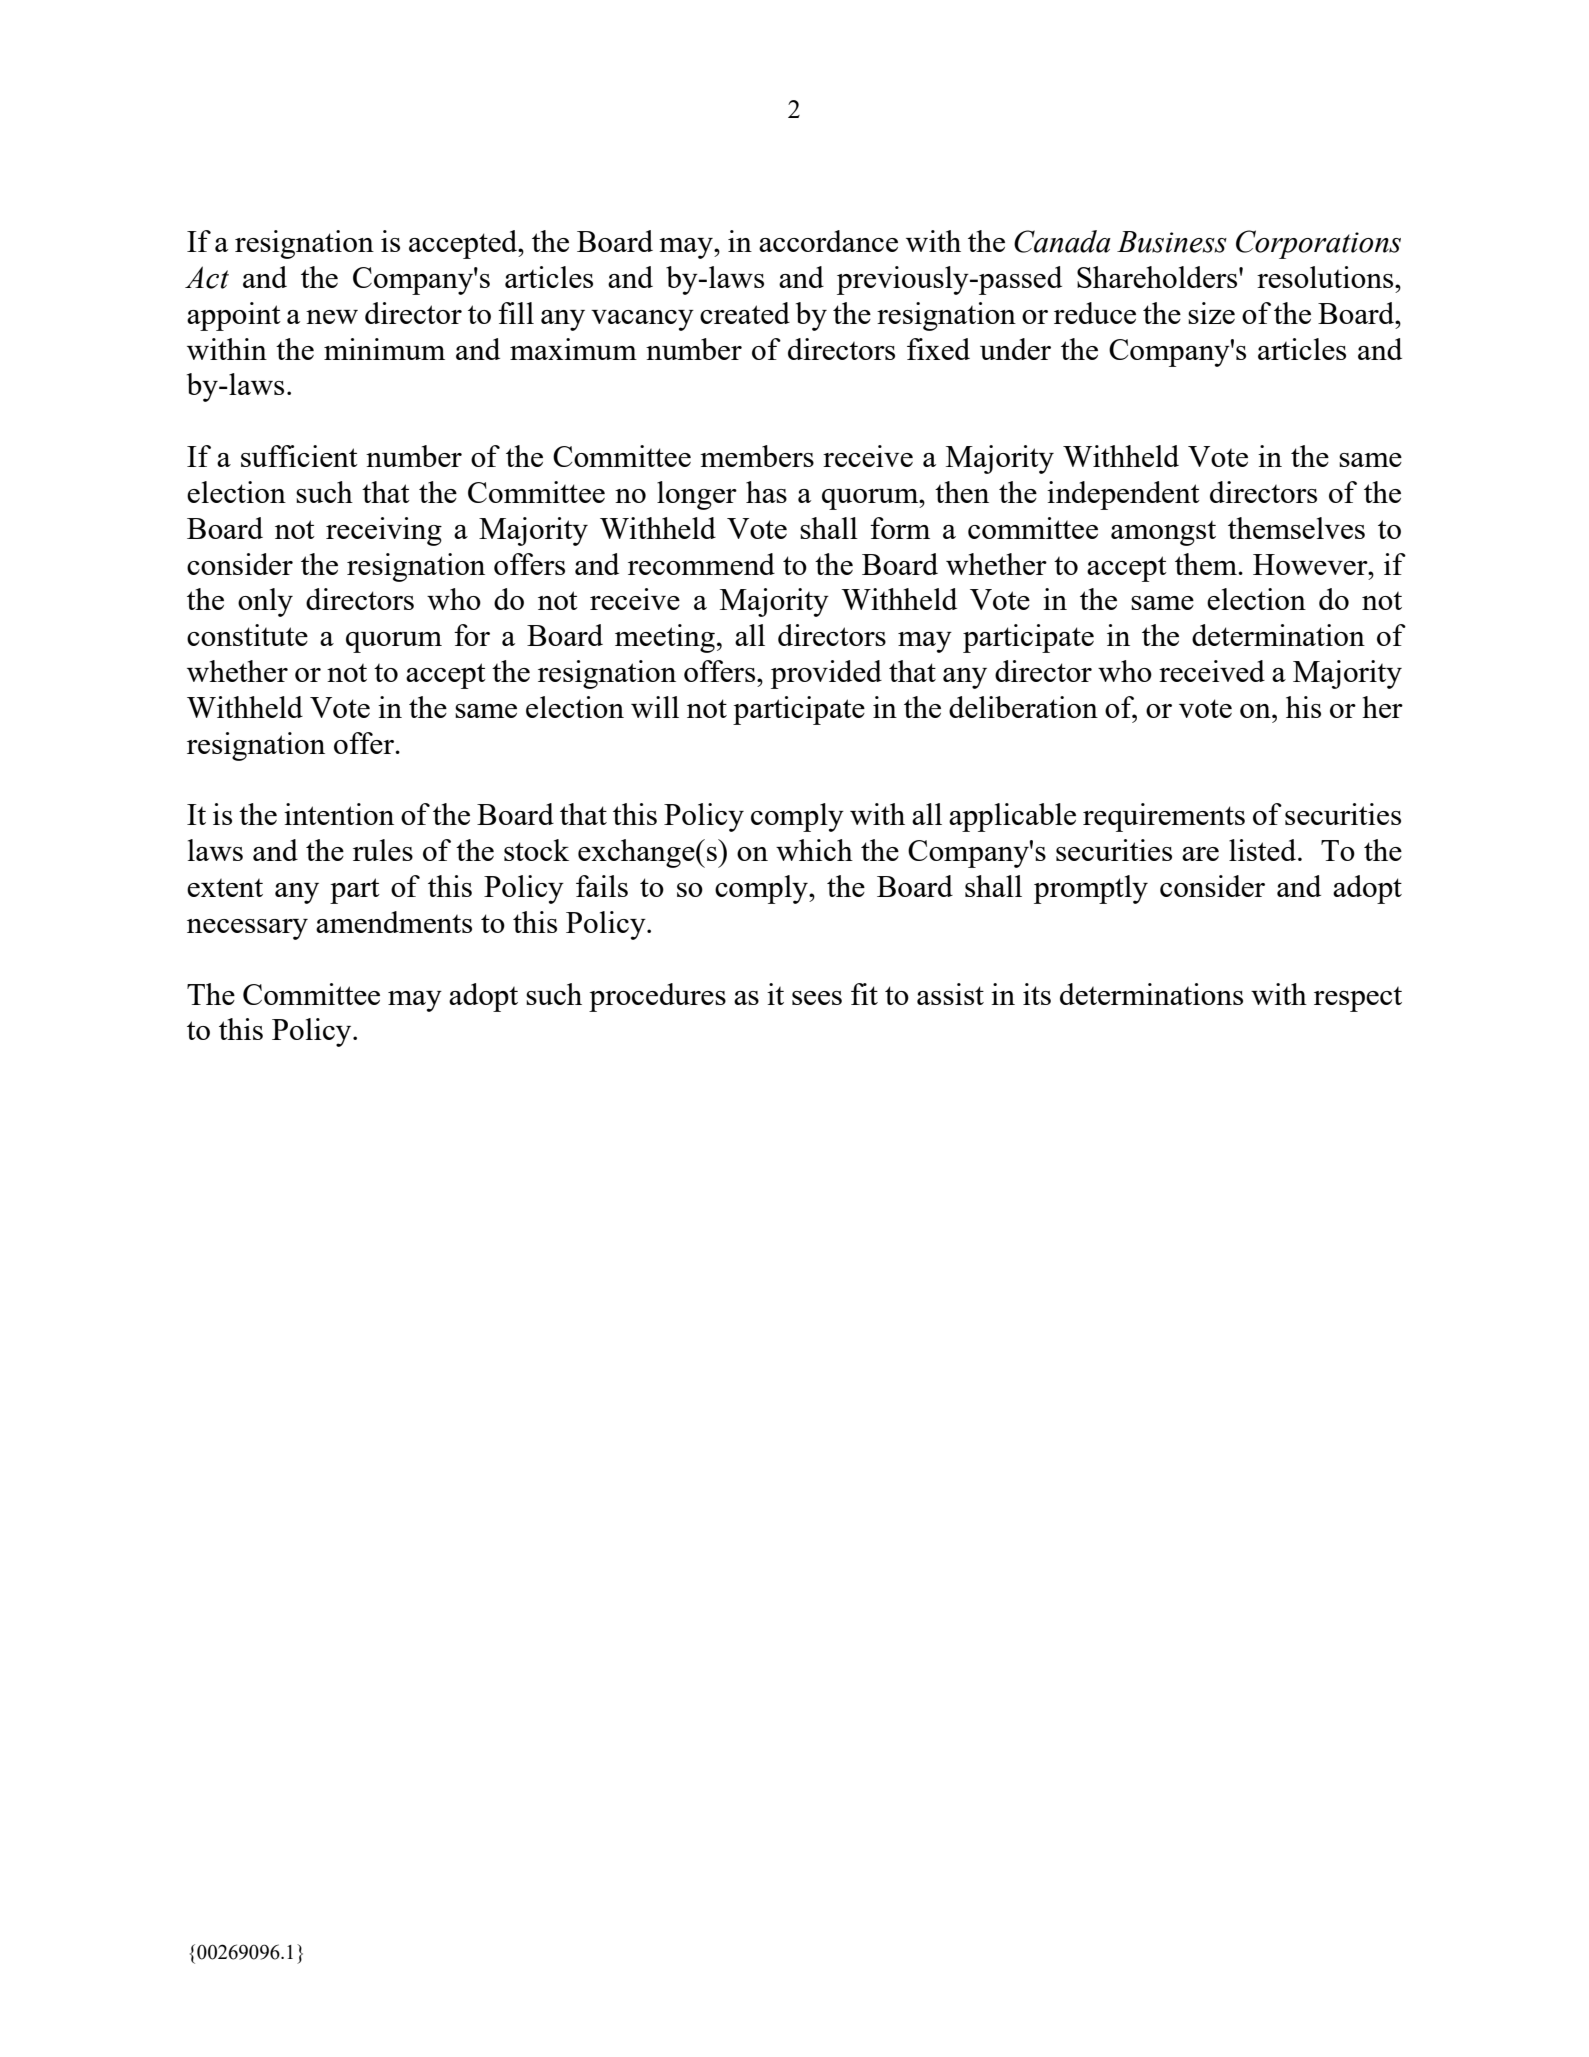 This page has height=2057, width=1589. Describe the element at coordinates (665, 638) in the page. I see `meeting` at that location.
